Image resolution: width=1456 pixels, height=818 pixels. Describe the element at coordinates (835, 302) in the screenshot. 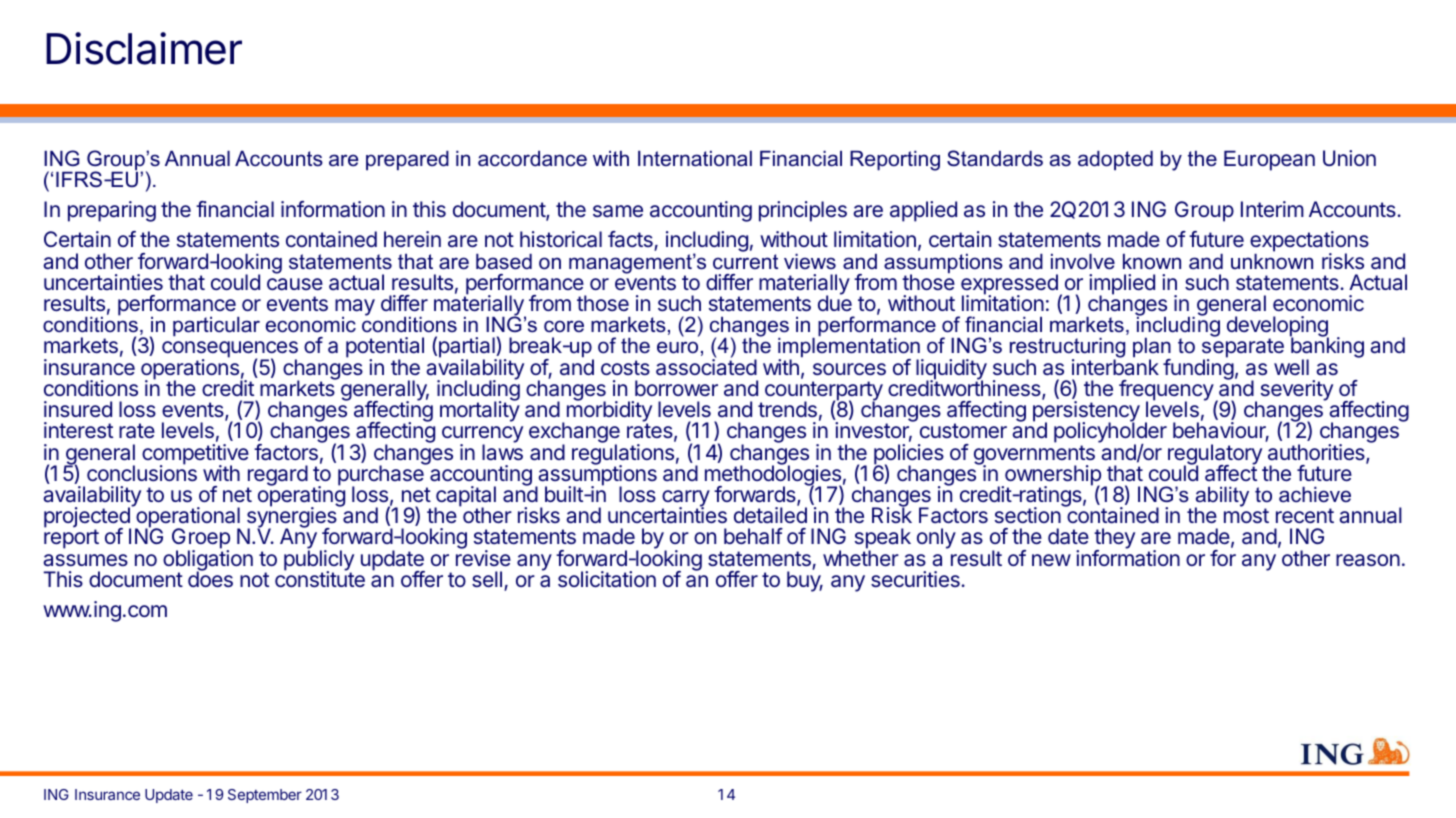

I see `due` at that location.
